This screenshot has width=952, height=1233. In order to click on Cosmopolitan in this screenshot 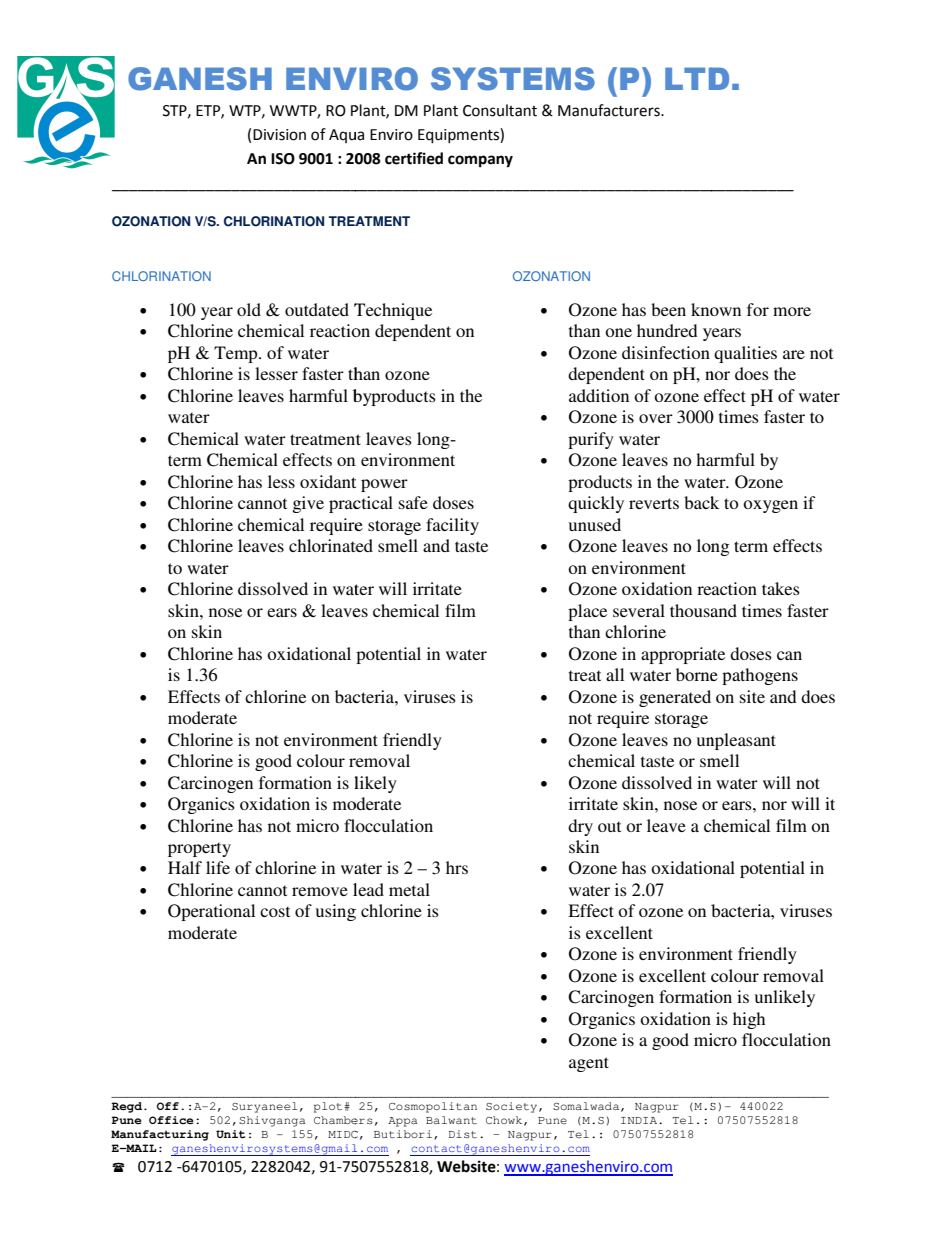, I will do `click(433, 1107)`.
